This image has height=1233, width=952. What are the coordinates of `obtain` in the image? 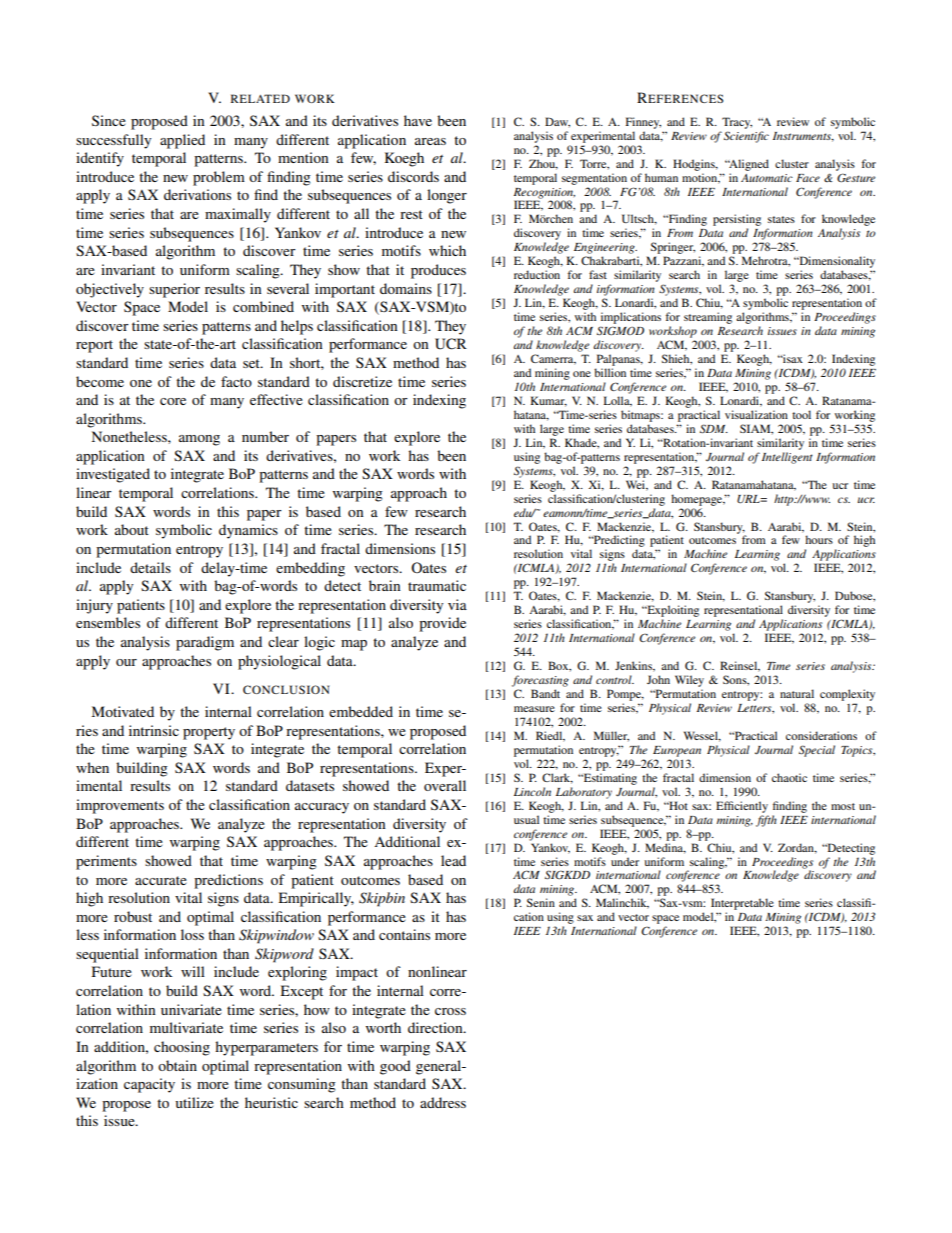 It's located at (177, 1065).
